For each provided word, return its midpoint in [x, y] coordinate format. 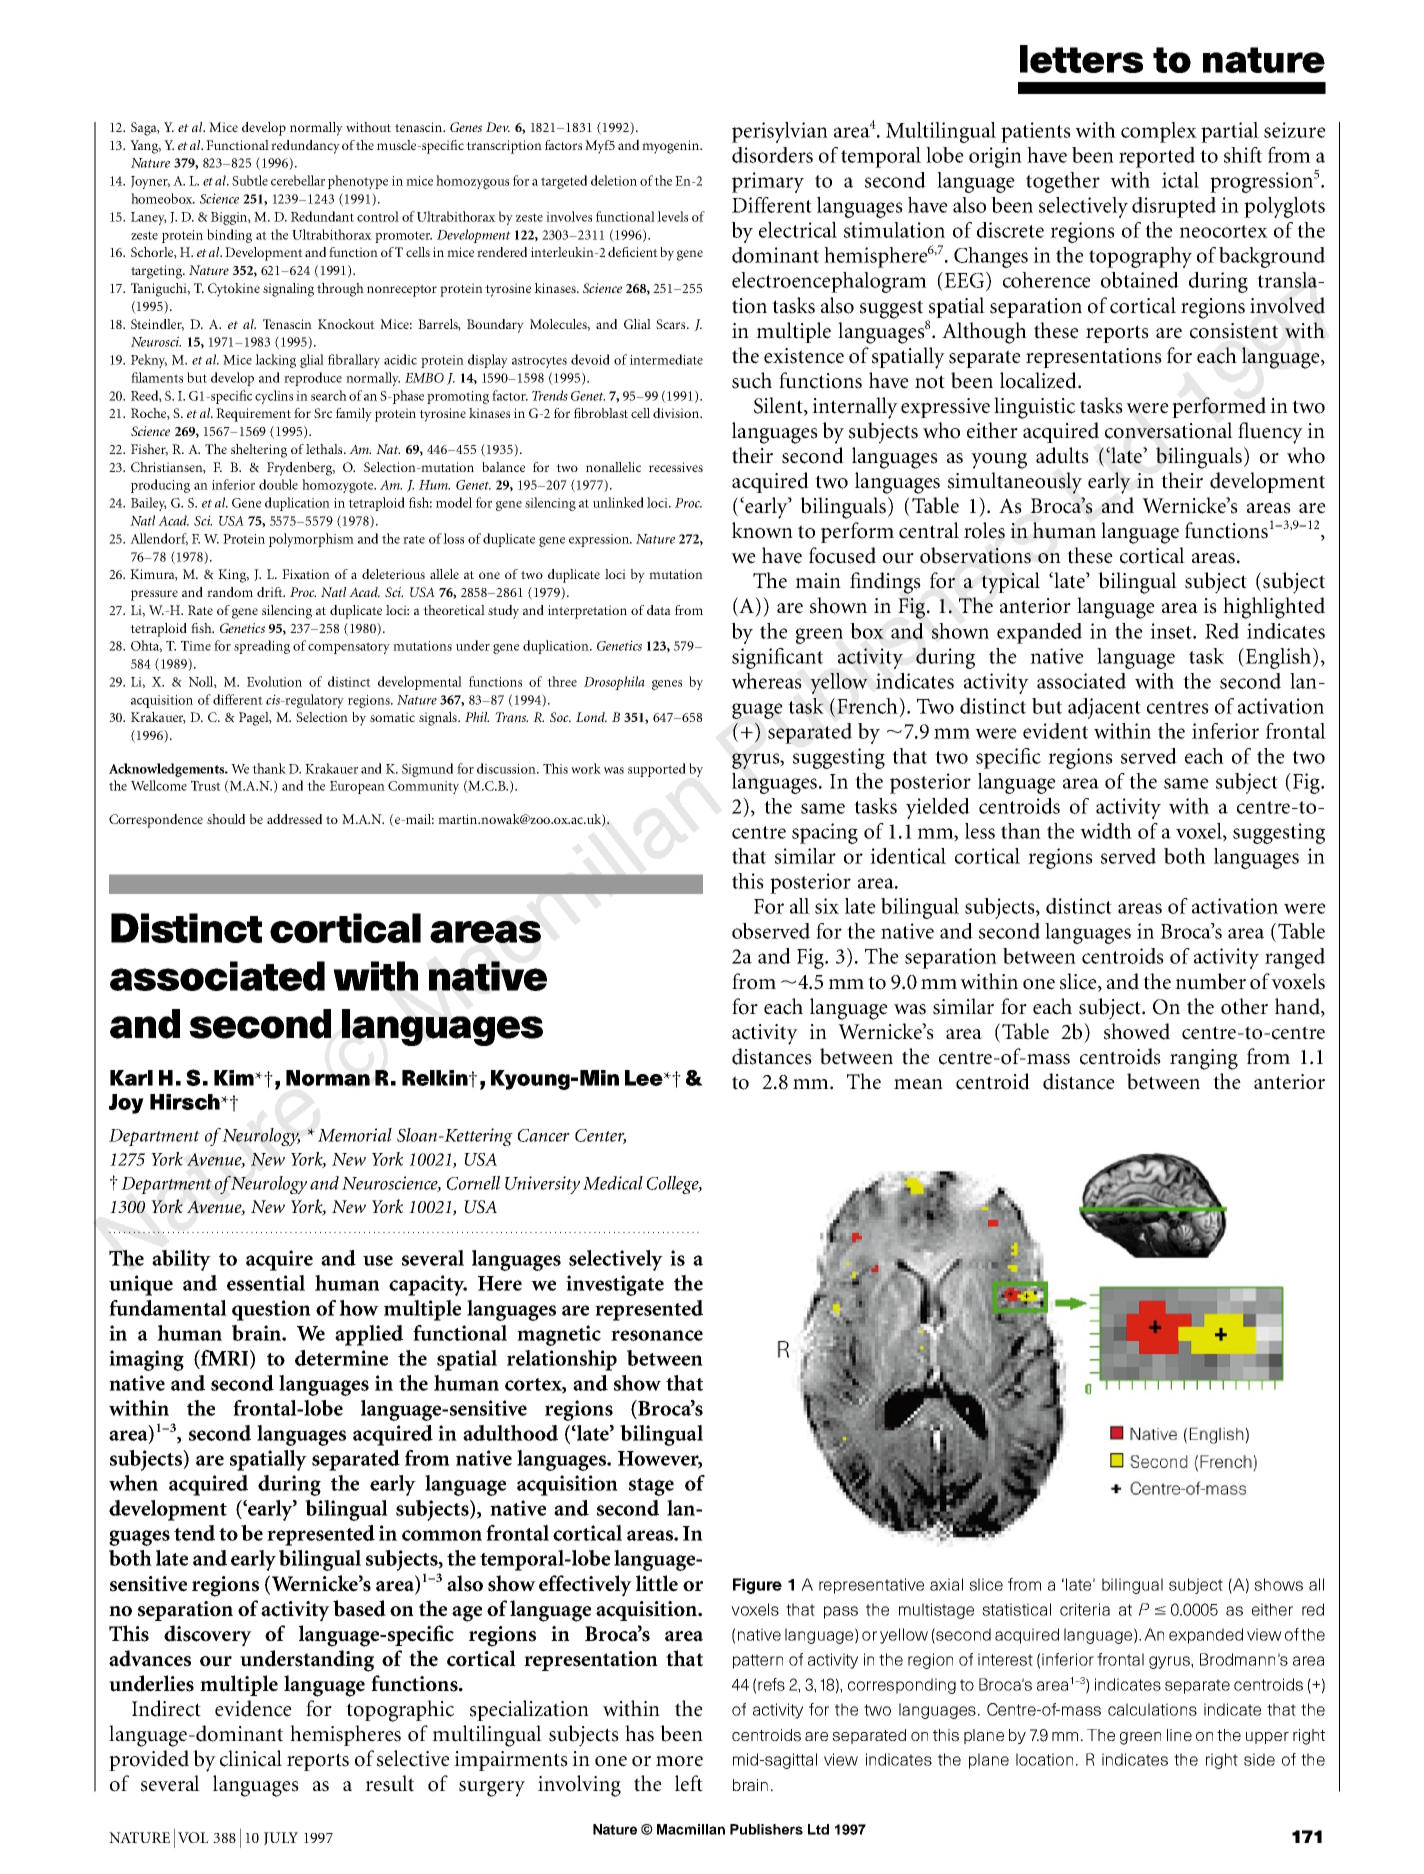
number [1210, 981]
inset [1172, 631]
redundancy [305, 147]
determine [341, 1358]
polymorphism [311, 540]
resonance [657, 1335]
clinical [251, 1758]
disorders [772, 155]
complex [1159, 132]
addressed [294, 819]
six [827, 906]
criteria [1085, 1609]
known [762, 530]
